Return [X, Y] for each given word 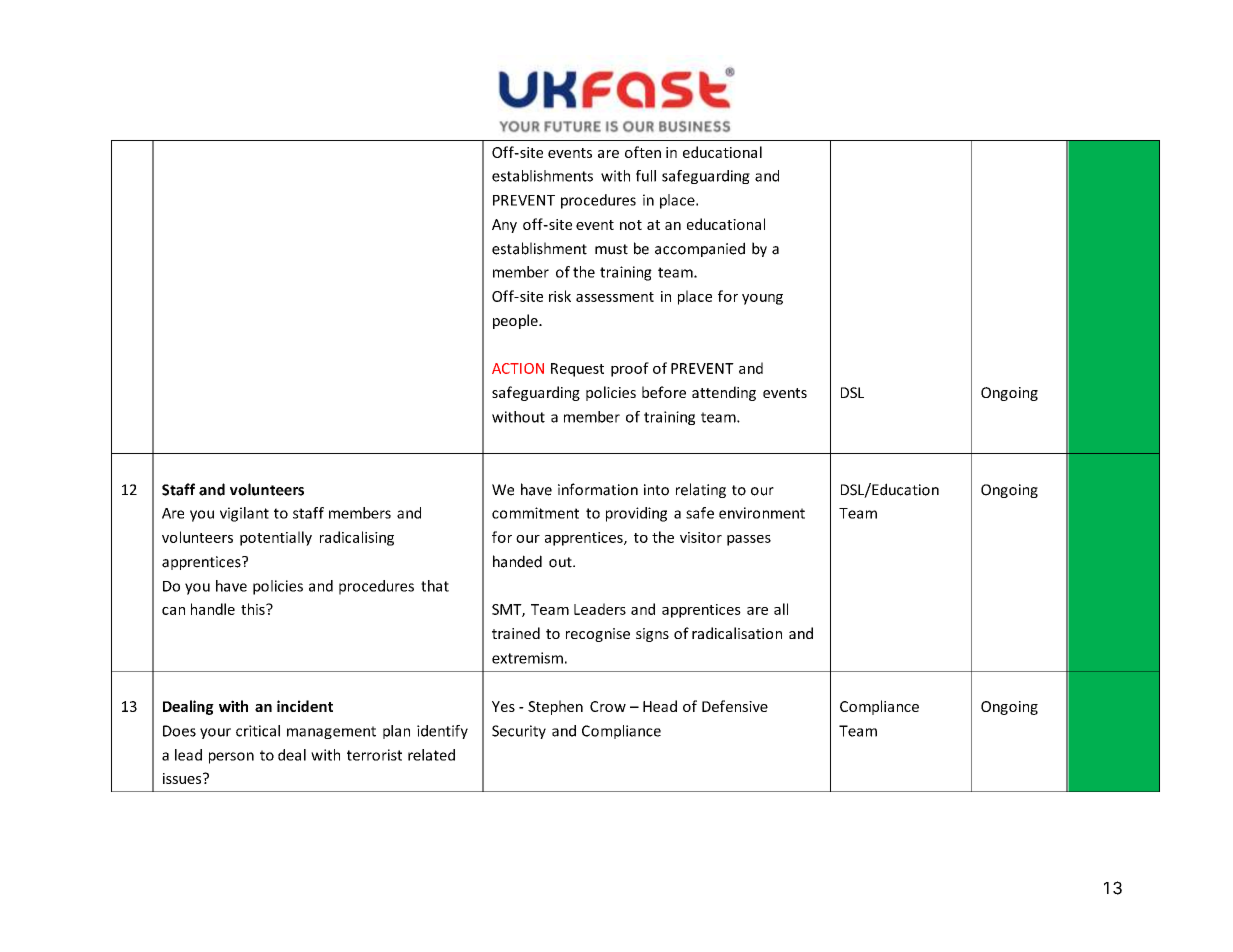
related [431, 755]
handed [517, 561]
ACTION [518, 368]
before [664, 392]
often [643, 152]
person [231, 758]
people [516, 321]
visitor [701, 537]
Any [504, 226]
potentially [276, 538]
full [646, 176]
